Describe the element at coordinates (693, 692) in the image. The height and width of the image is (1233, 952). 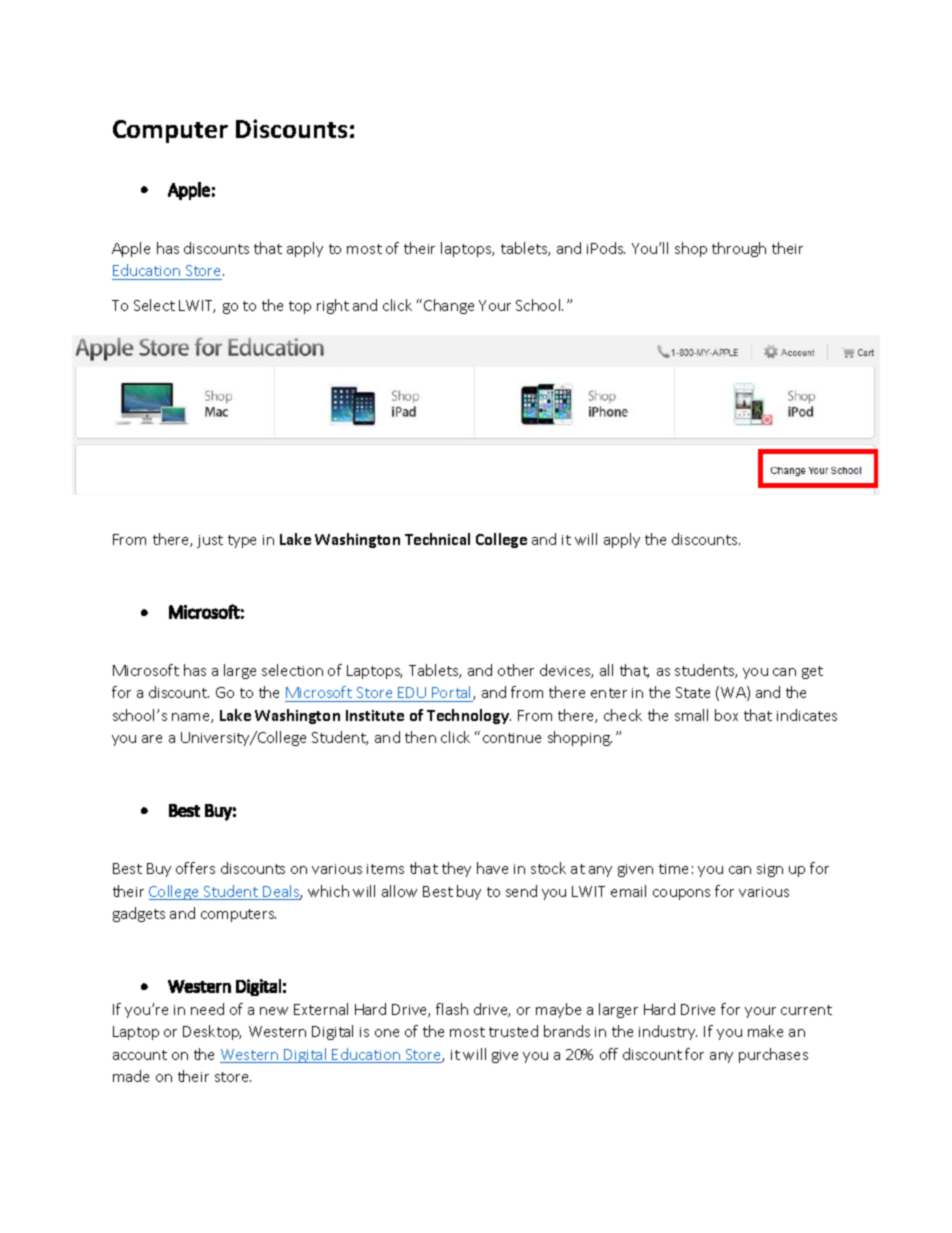
I see `State` at that location.
